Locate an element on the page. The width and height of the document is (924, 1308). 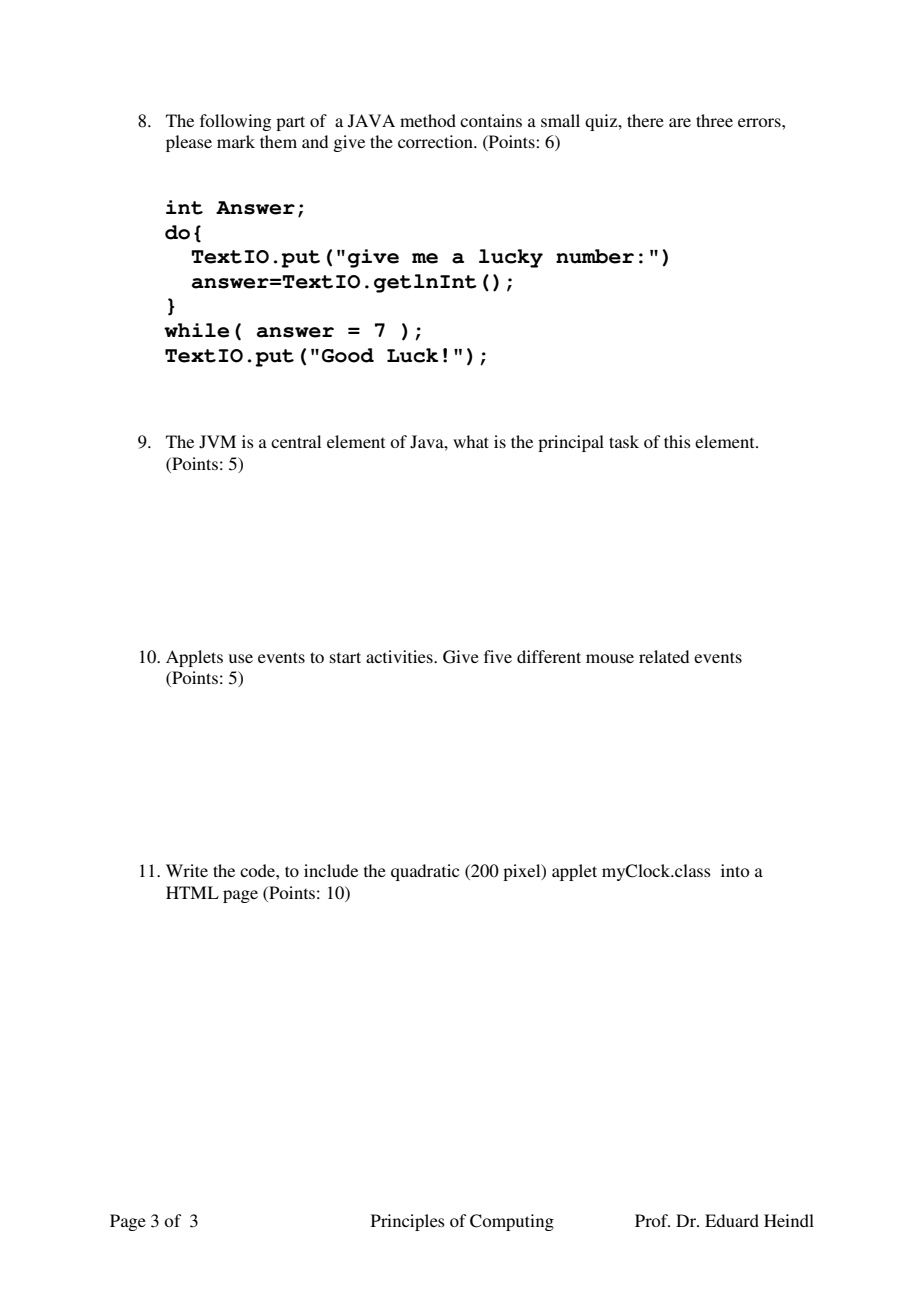
mark is located at coordinates (236, 141).
